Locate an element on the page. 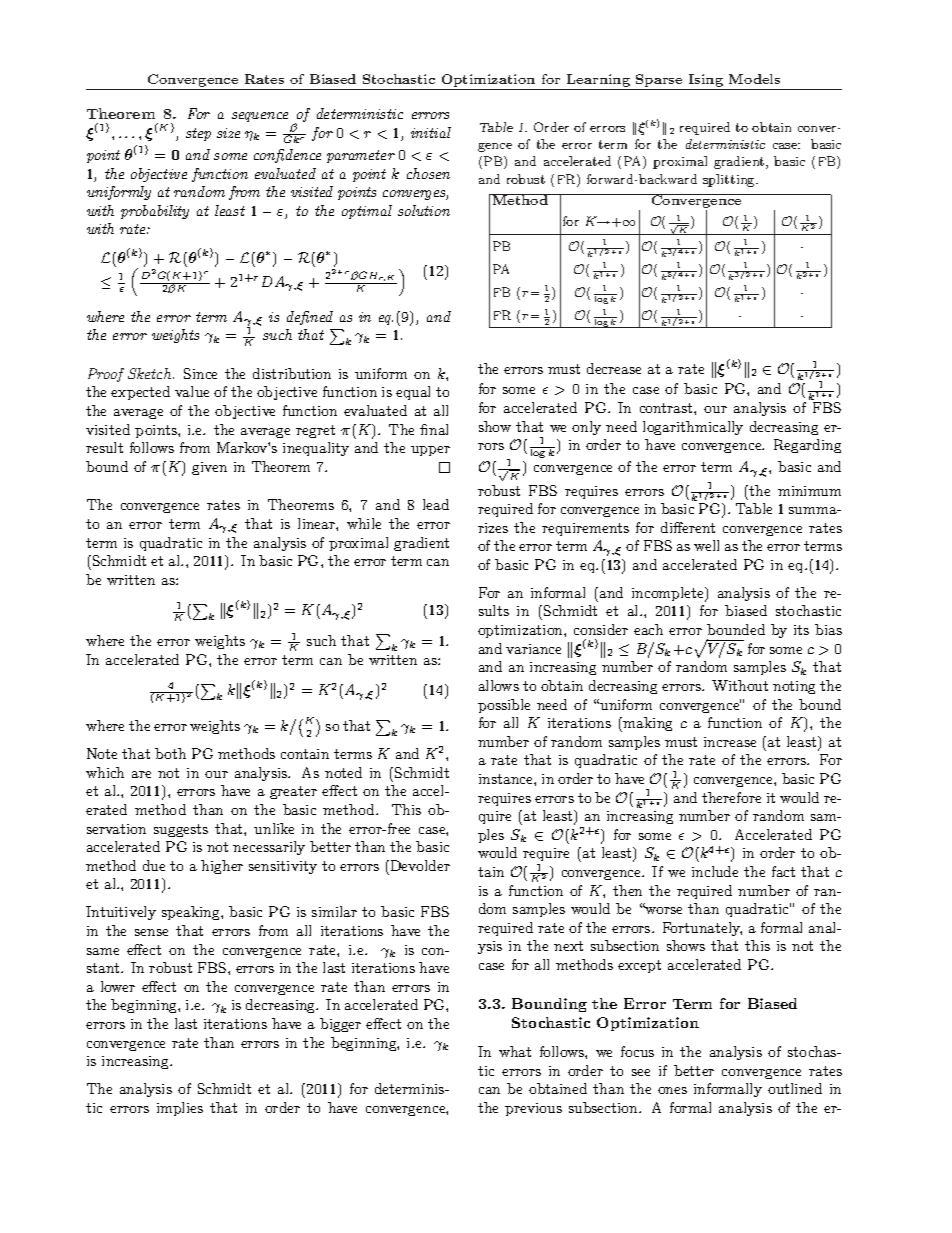 The height and width of the document is (1233, 952). Models is located at coordinates (754, 79).
